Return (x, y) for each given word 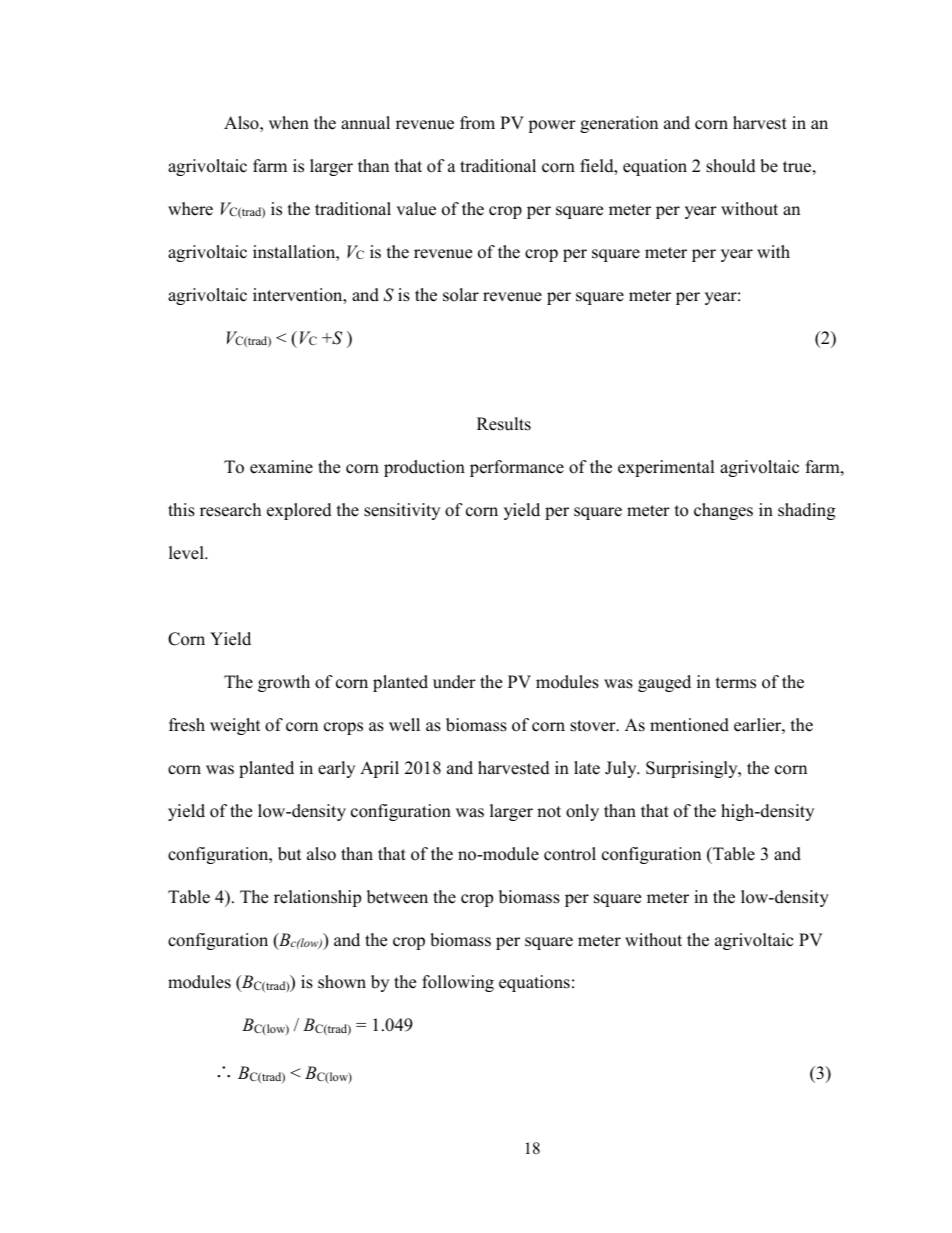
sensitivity (402, 511)
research (230, 510)
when (289, 123)
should (731, 166)
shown (342, 982)
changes (723, 511)
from (477, 123)
